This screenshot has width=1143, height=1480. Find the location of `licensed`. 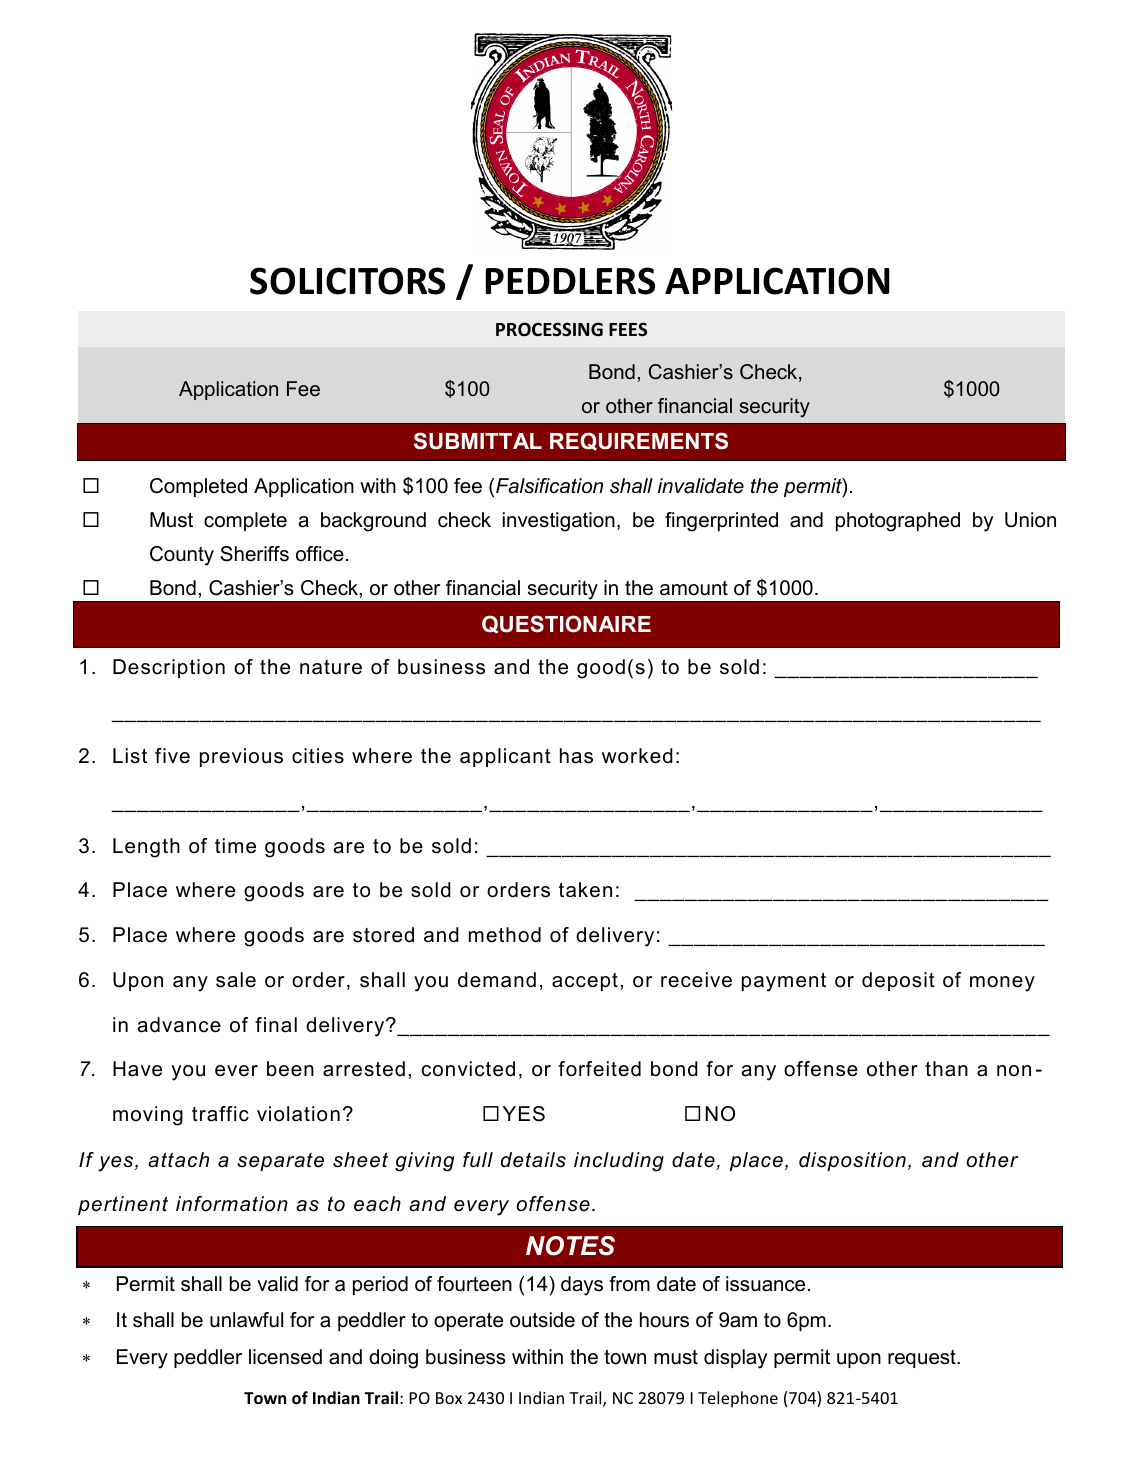

licensed is located at coordinates (285, 1357).
